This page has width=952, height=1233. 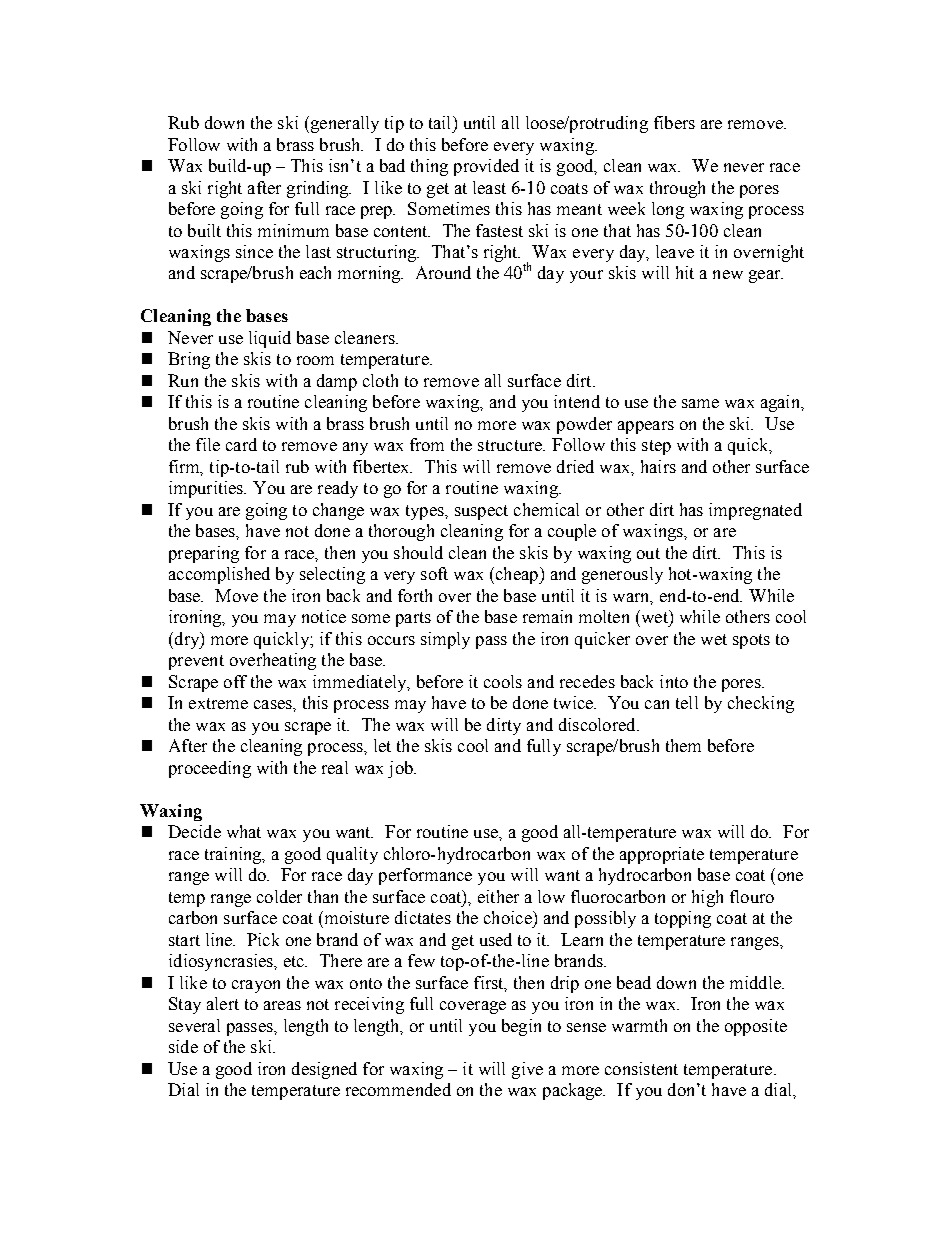 I want to click on spots, so click(x=751, y=641).
